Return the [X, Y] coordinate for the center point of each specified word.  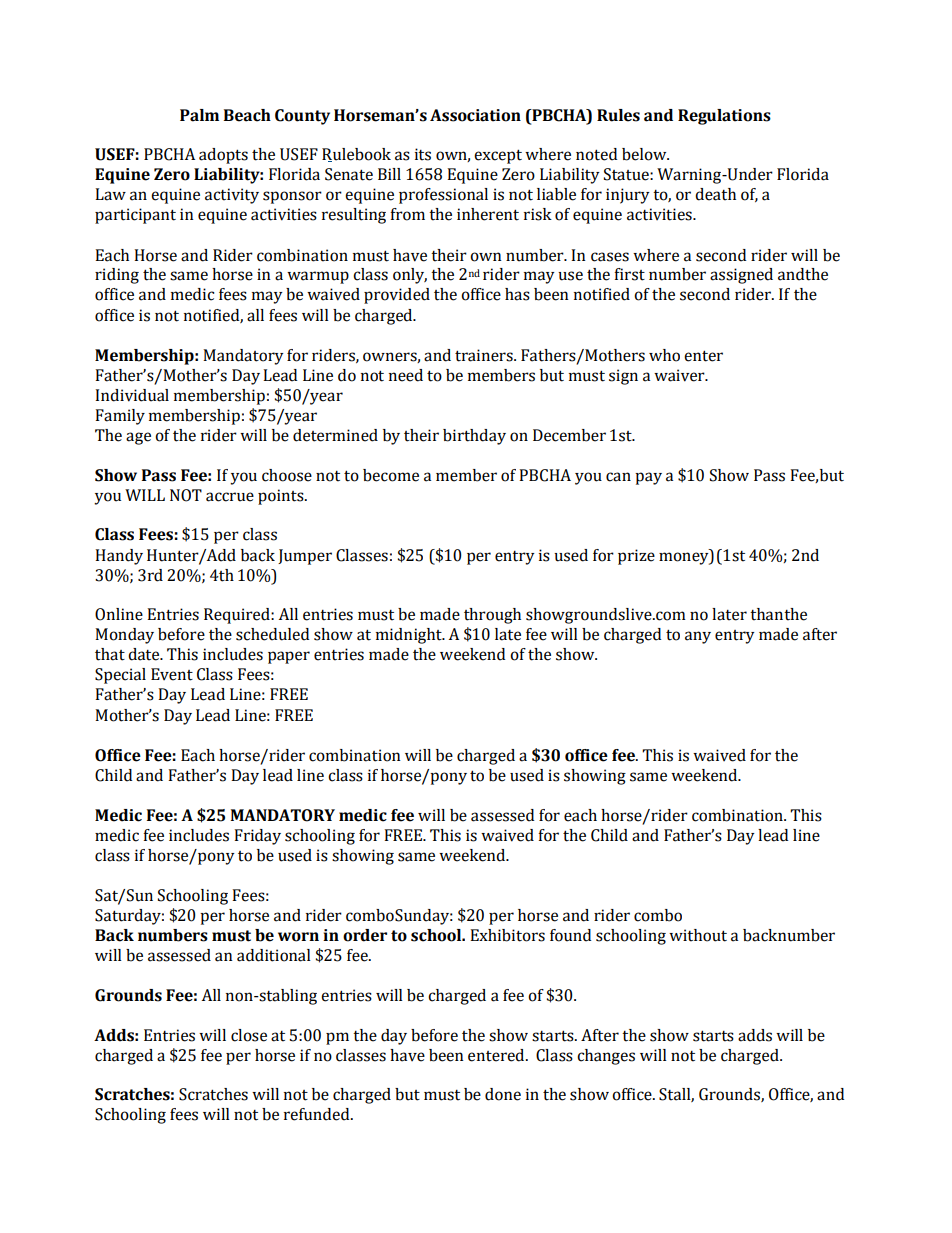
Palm [199, 115]
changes [606, 1057]
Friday [257, 837]
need [406, 375]
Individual [132, 395]
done [503, 1094]
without [698, 935]
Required [238, 616]
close [249, 1035]
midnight [410, 636]
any [698, 637]
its [423, 154]
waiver [680, 375]
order [365, 935]
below [645, 154]
